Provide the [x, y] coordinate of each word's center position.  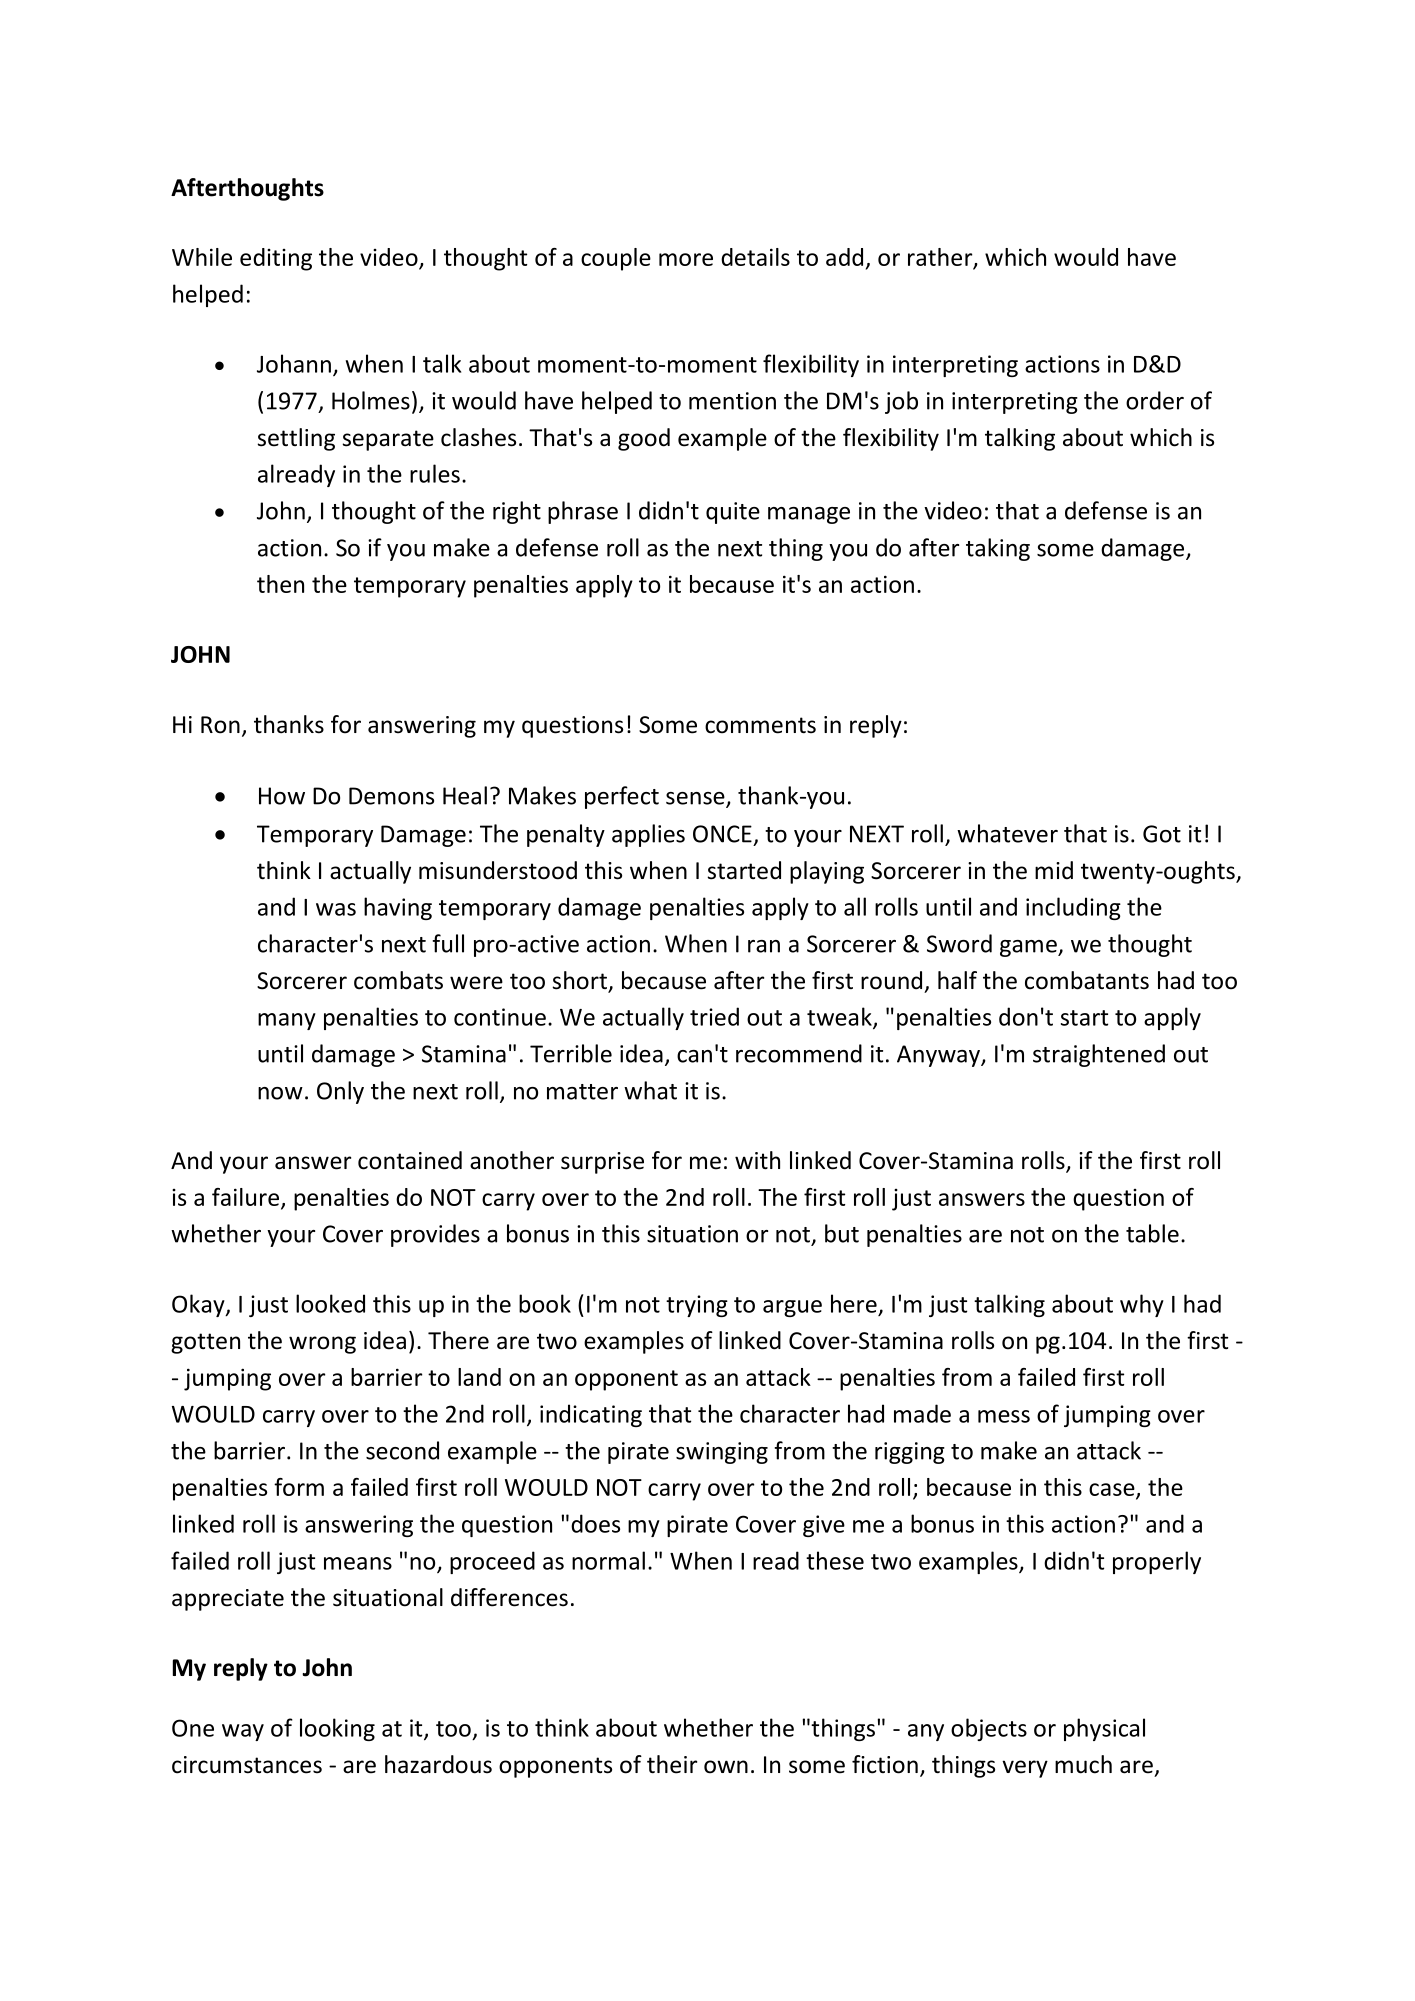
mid [1054, 870]
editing [276, 259]
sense [696, 799]
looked [330, 1303]
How [282, 796]
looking [337, 1729]
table [1152, 1233]
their [672, 1764]
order [1155, 400]
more [686, 259]
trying [697, 1306]
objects [989, 1729]
